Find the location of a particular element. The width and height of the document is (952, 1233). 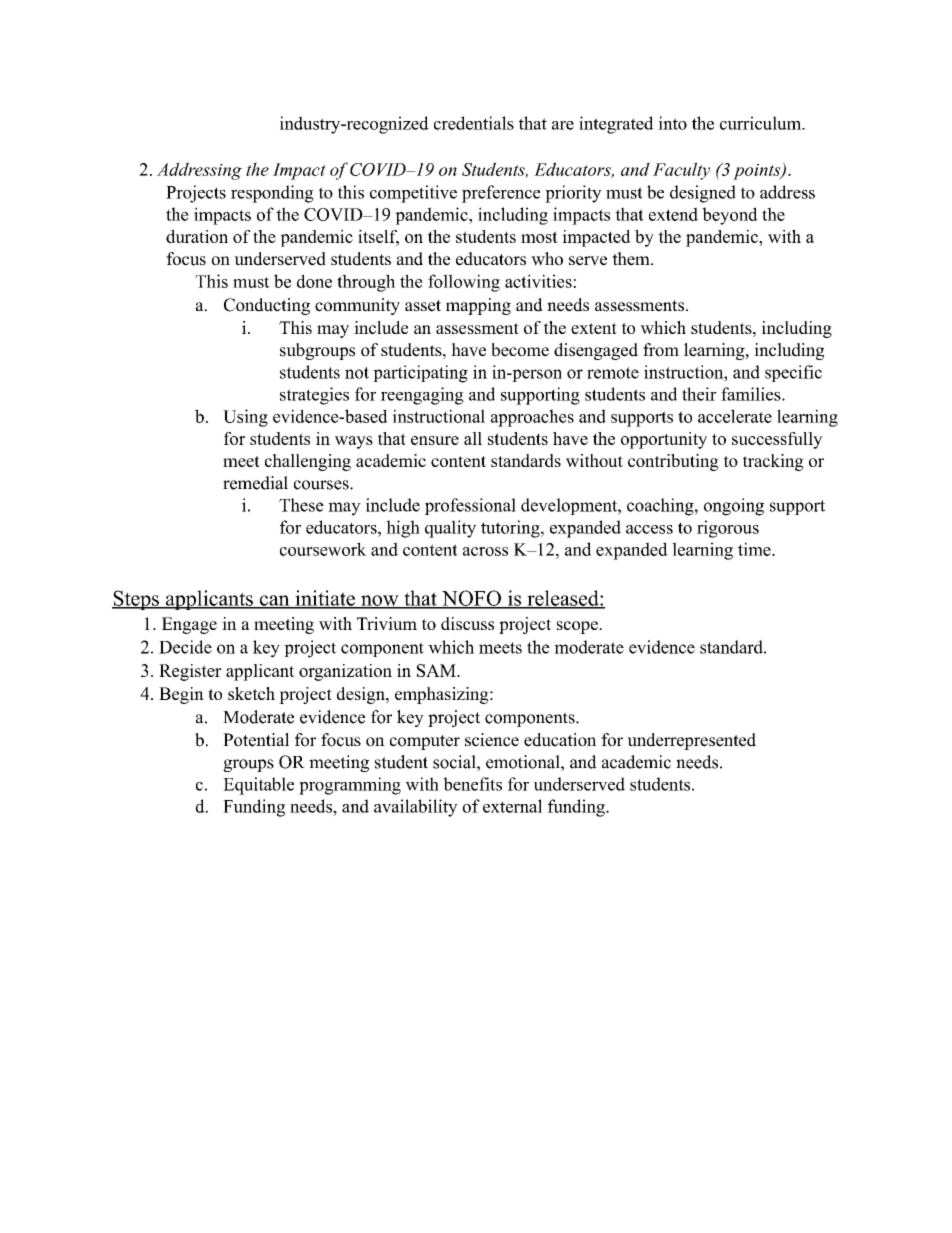

credentials is located at coordinates (474, 123).
